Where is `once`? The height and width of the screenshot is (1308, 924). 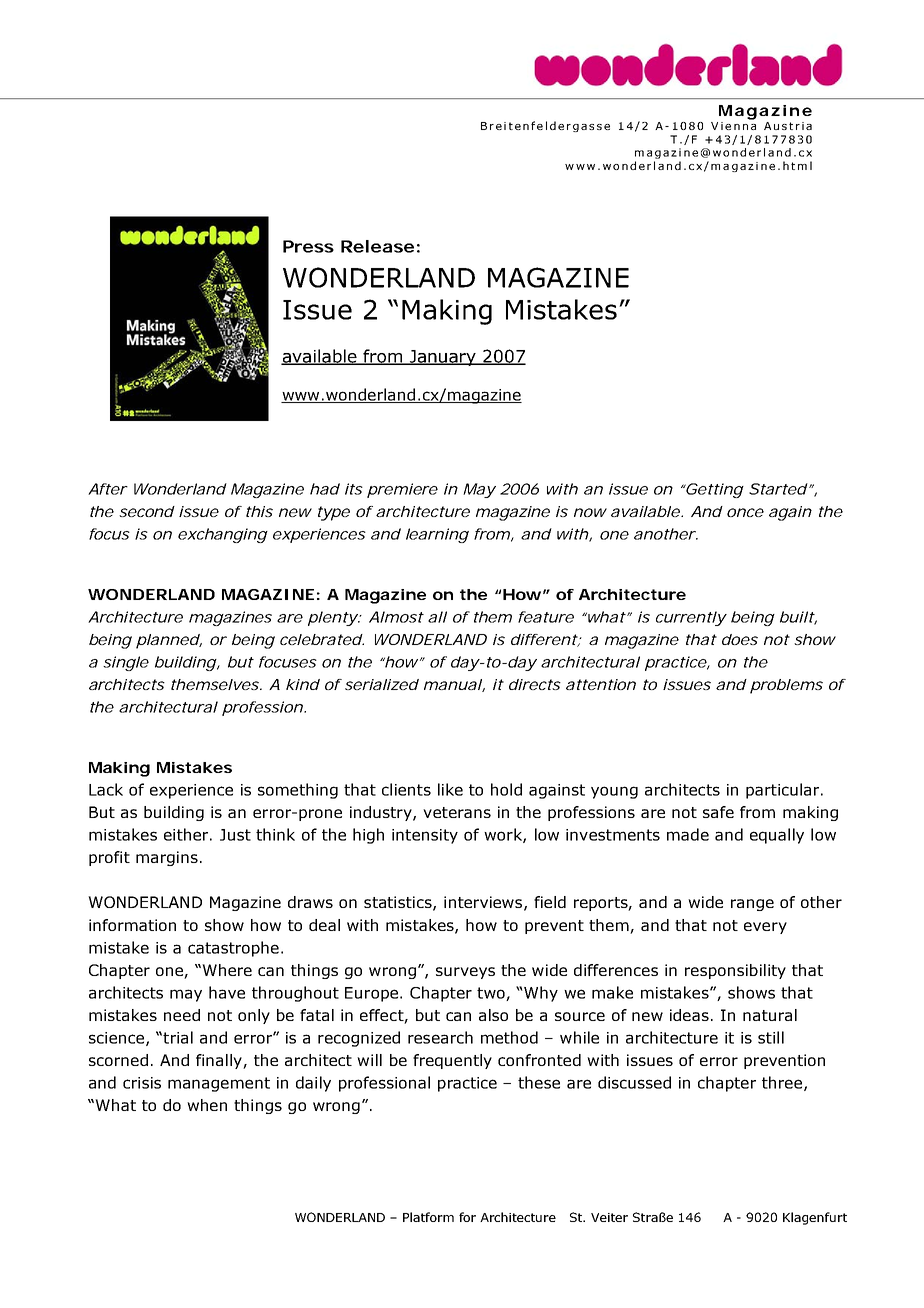 once is located at coordinates (745, 512).
